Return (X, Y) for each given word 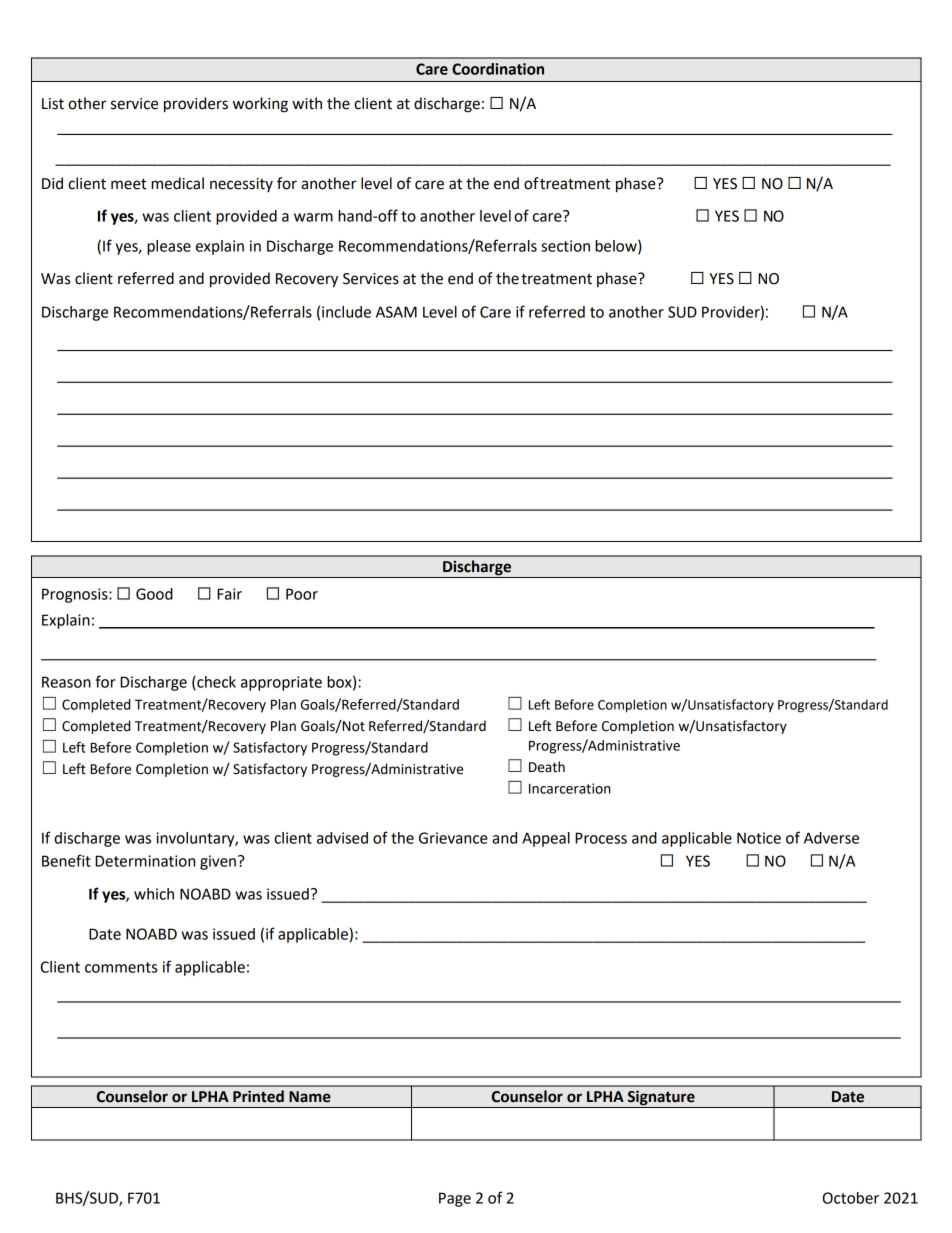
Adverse (831, 838)
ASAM (396, 312)
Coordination (498, 69)
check (215, 683)
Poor (302, 594)
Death (547, 767)
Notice (759, 838)
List (53, 104)
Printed (258, 1096)
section (565, 246)
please (169, 247)
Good (154, 594)
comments (121, 967)
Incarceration (570, 788)
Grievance (453, 838)
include (346, 312)
